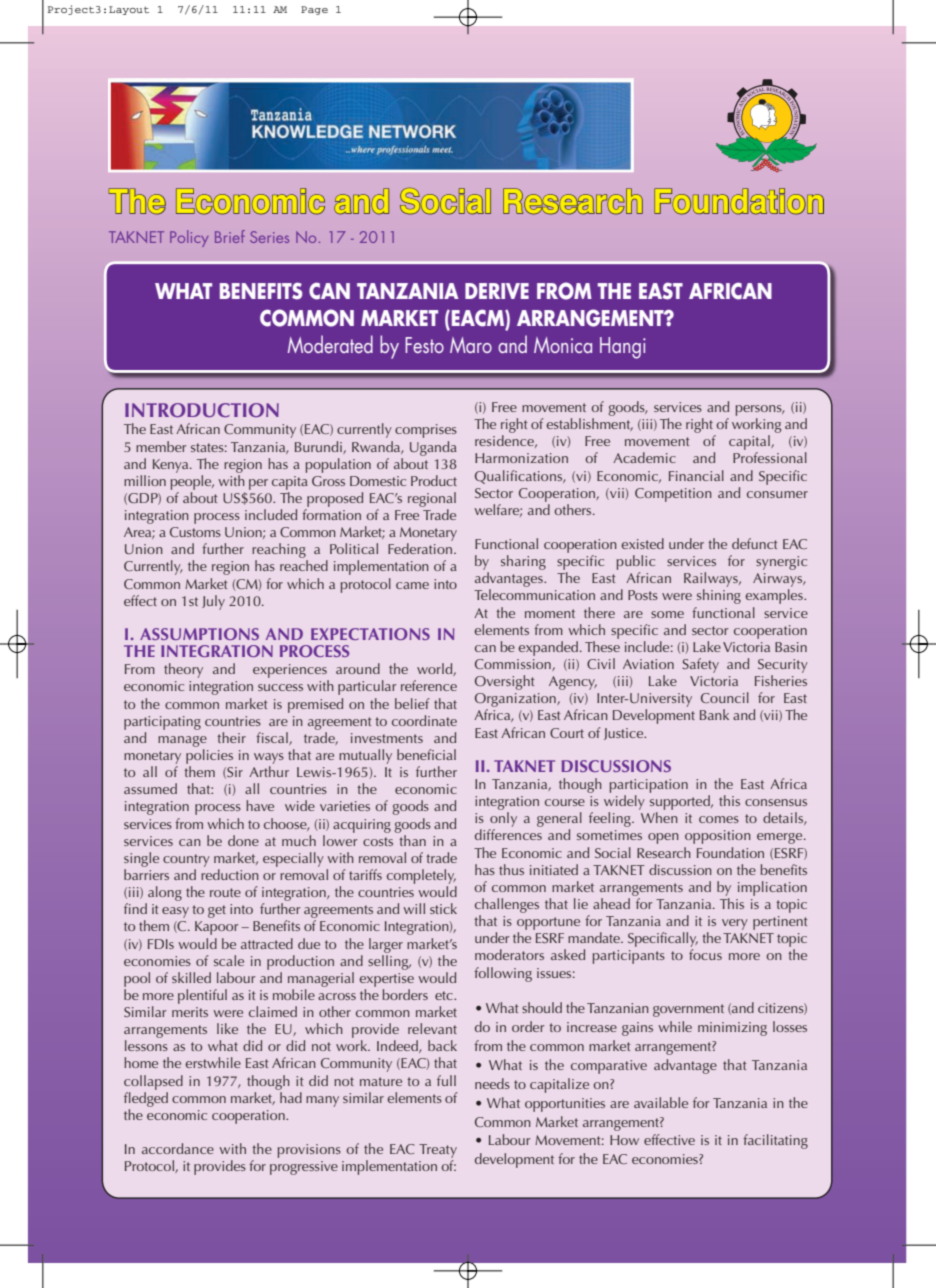 Image resolution: width=936 pixels, height=1288 pixels. What do you see at coordinates (696, 475) in the screenshot?
I see `Financial` at bounding box center [696, 475].
